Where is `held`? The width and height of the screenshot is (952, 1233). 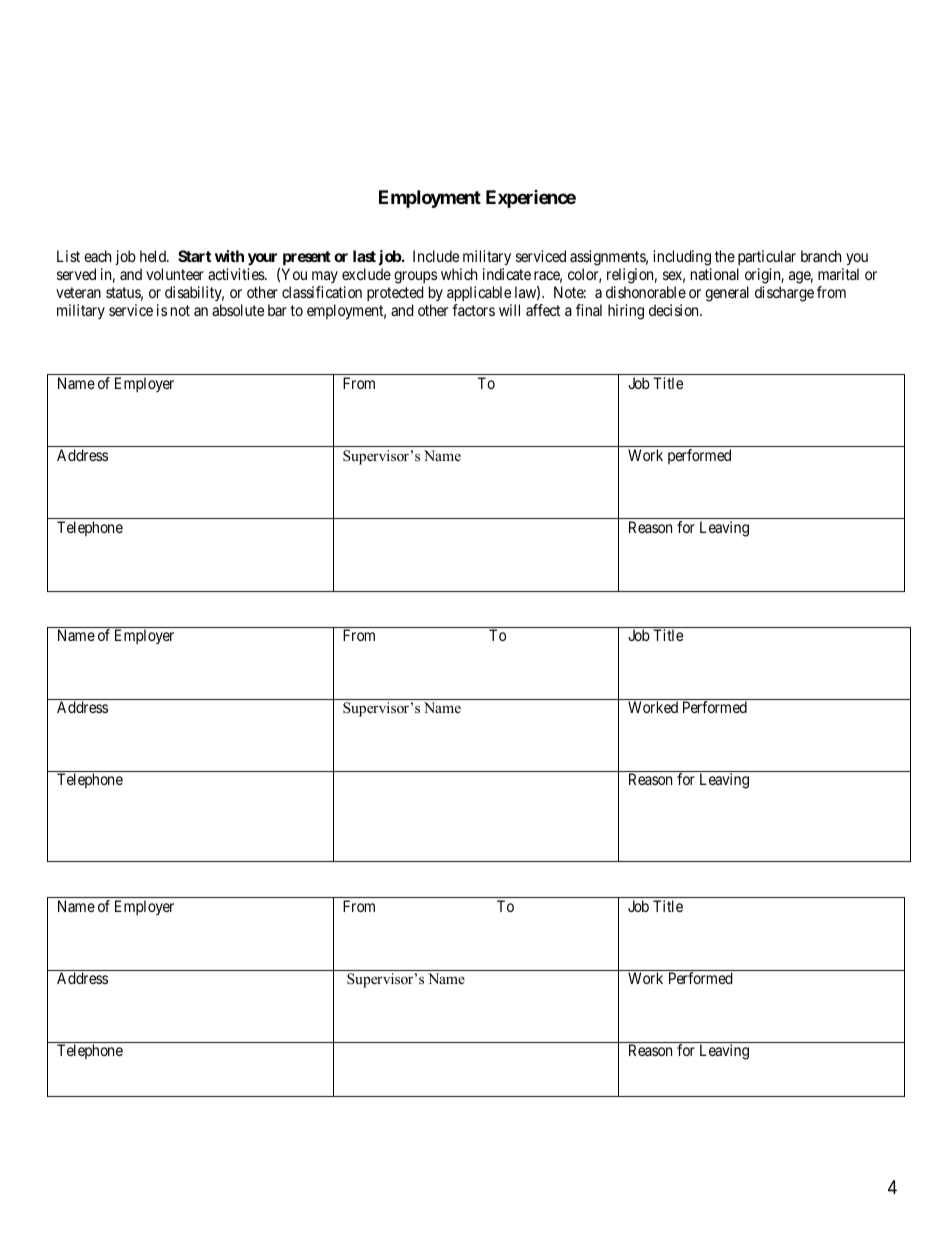 held is located at coordinates (154, 256).
